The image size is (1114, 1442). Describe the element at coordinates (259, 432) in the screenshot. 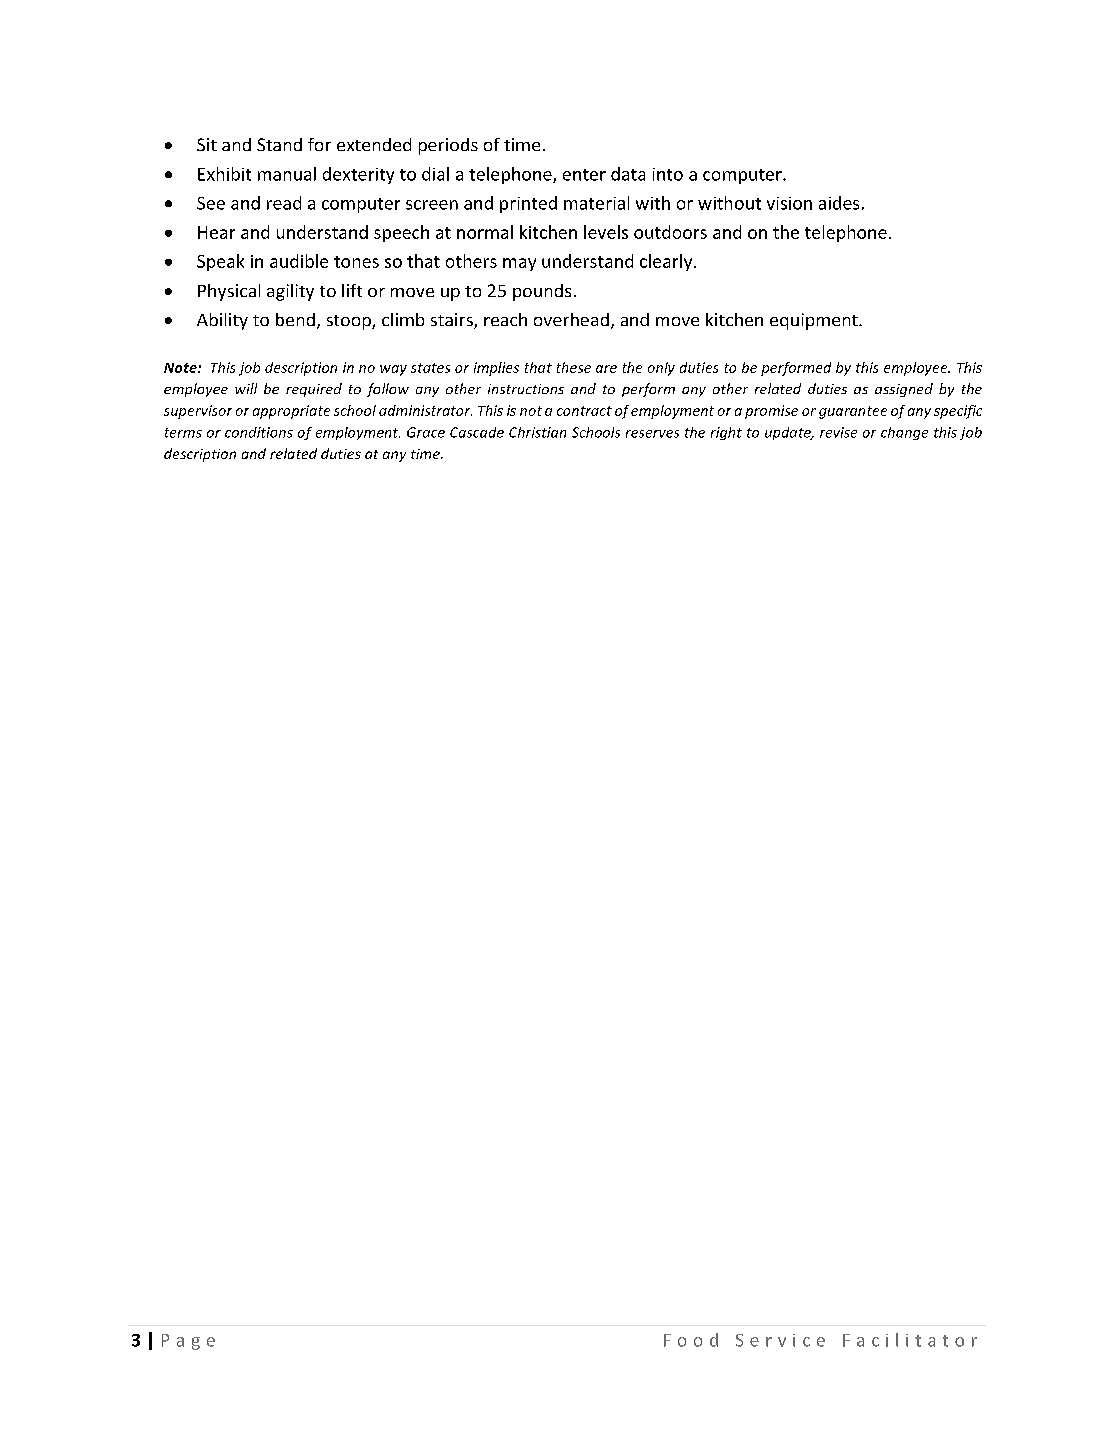

I see `conditions` at that location.
